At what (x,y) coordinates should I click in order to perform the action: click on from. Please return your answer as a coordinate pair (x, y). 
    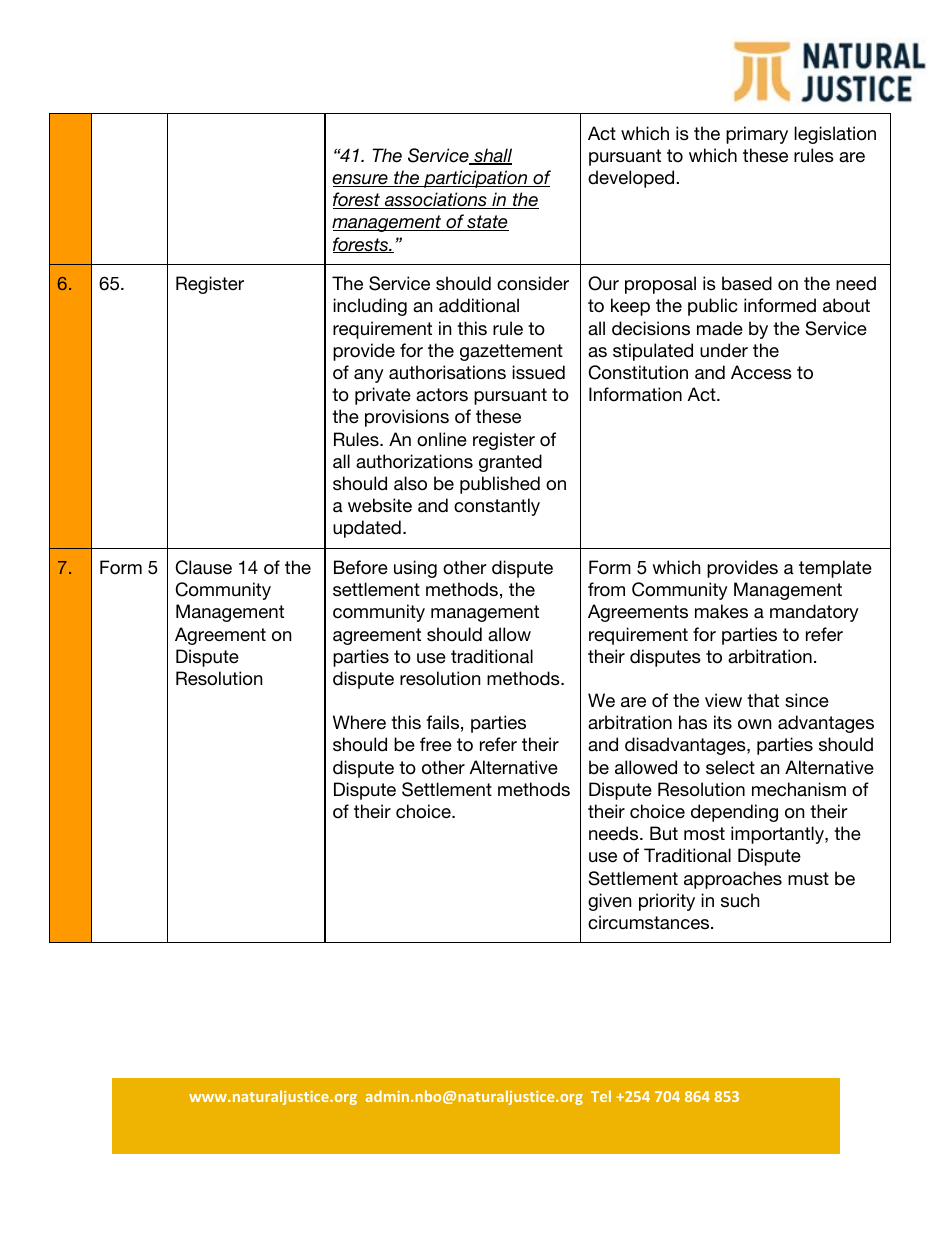
    Looking at the image, I should click on (606, 589).
